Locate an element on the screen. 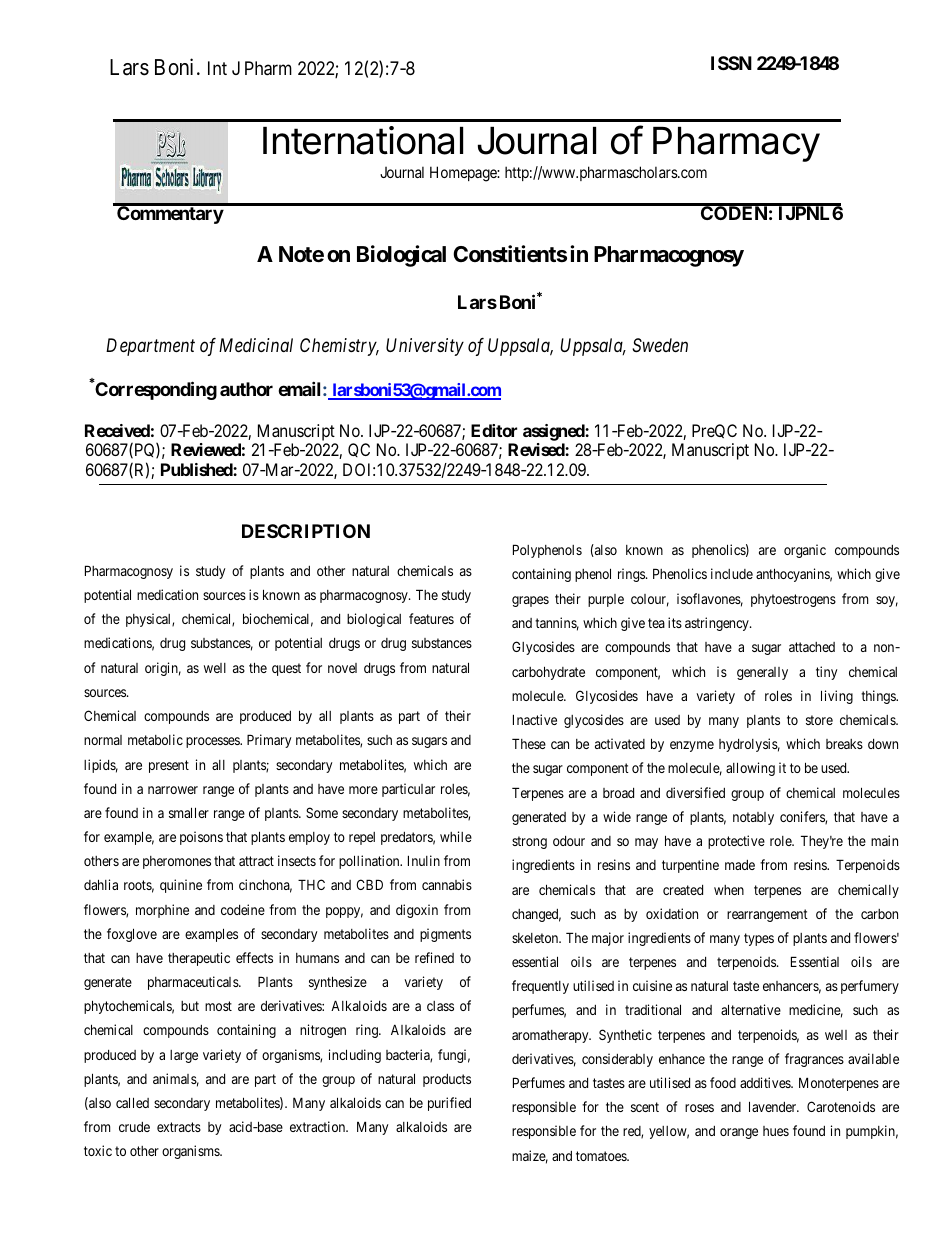 This screenshot has width=952, height=1233. hues is located at coordinates (776, 1131).
